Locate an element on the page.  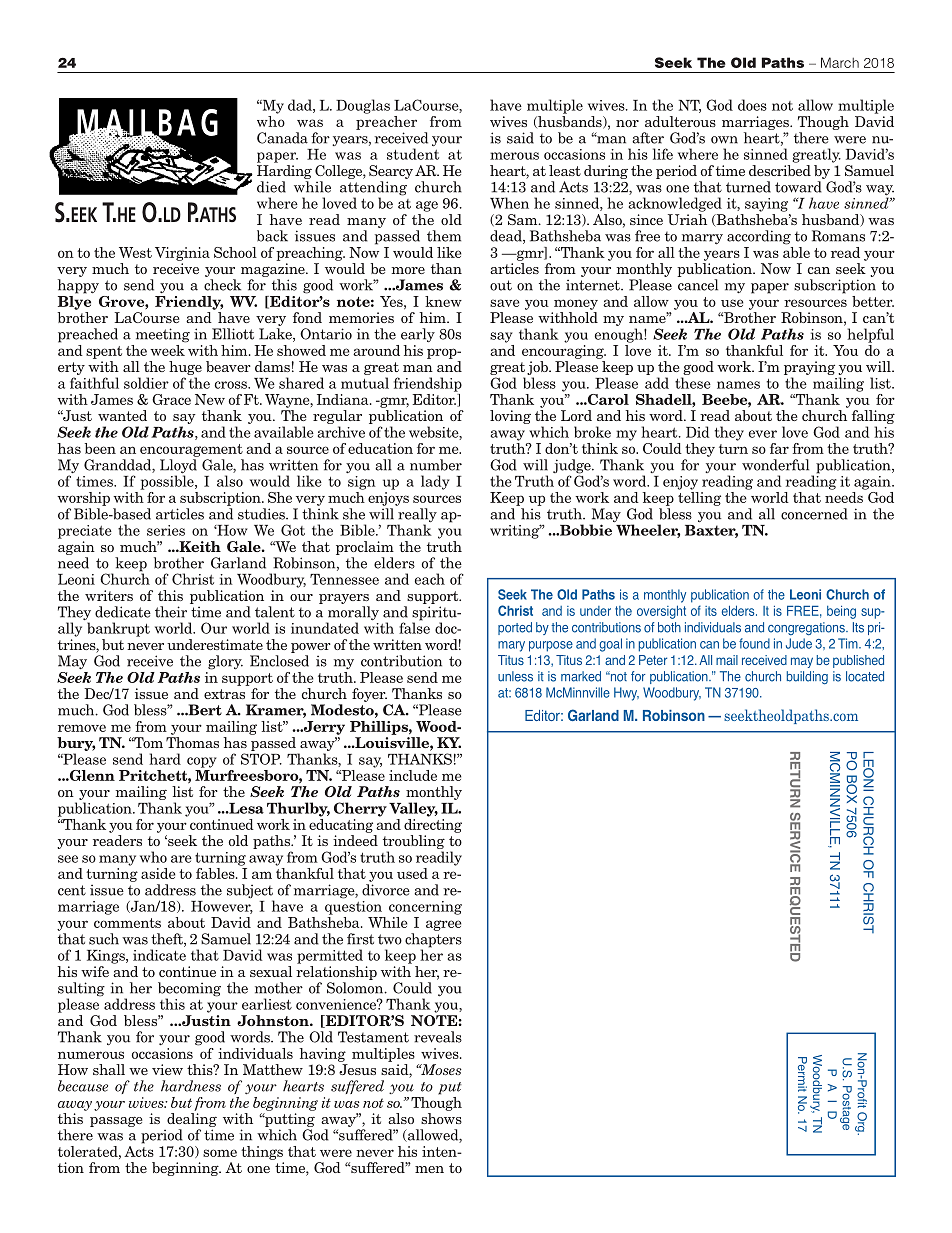
early is located at coordinates (418, 335).
